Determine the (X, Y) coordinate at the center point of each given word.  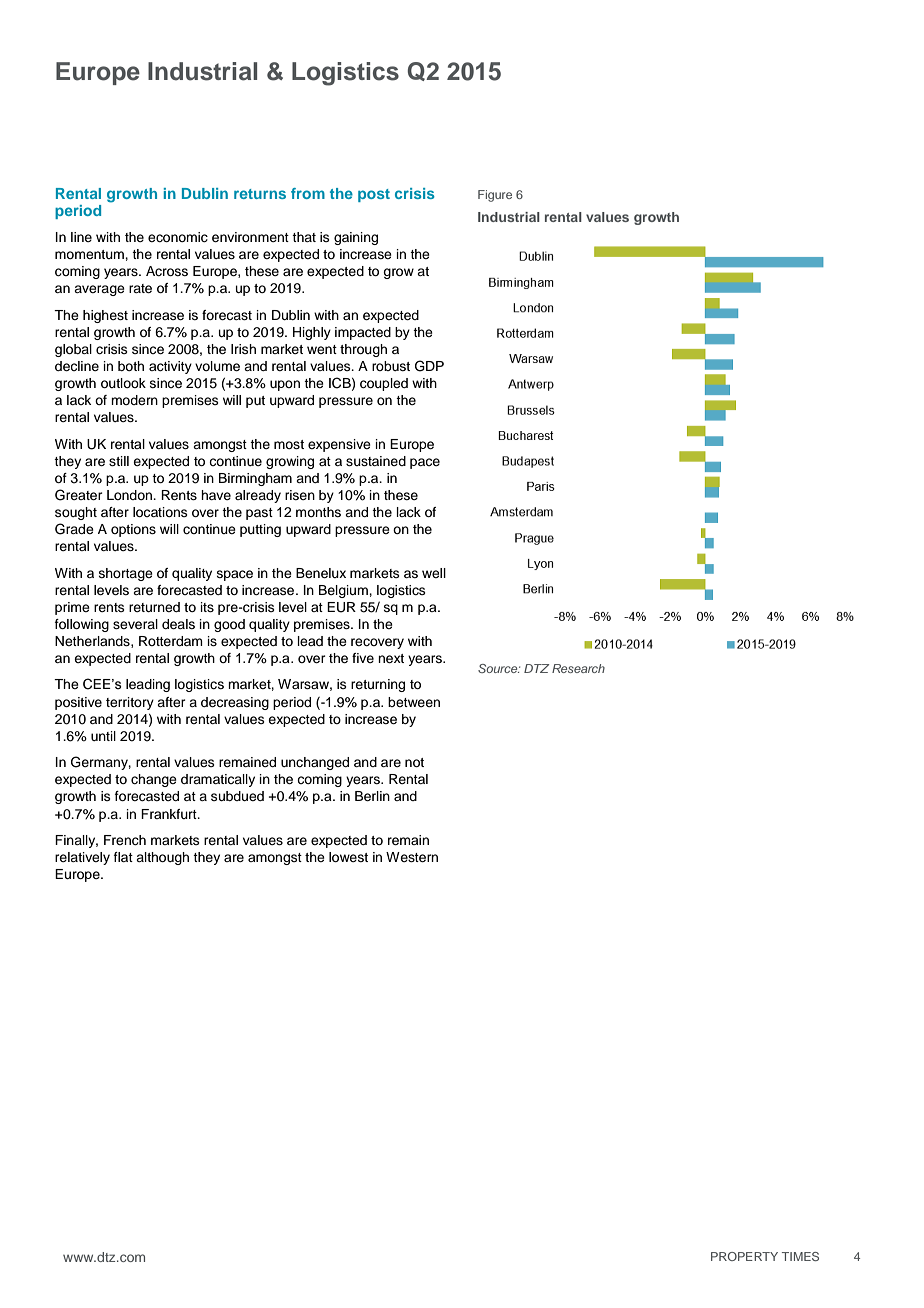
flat (123, 857)
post (374, 195)
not (414, 762)
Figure (495, 196)
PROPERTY (744, 1256)
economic (178, 237)
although (162, 858)
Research (578, 668)
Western (412, 857)
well (434, 573)
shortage (126, 574)
